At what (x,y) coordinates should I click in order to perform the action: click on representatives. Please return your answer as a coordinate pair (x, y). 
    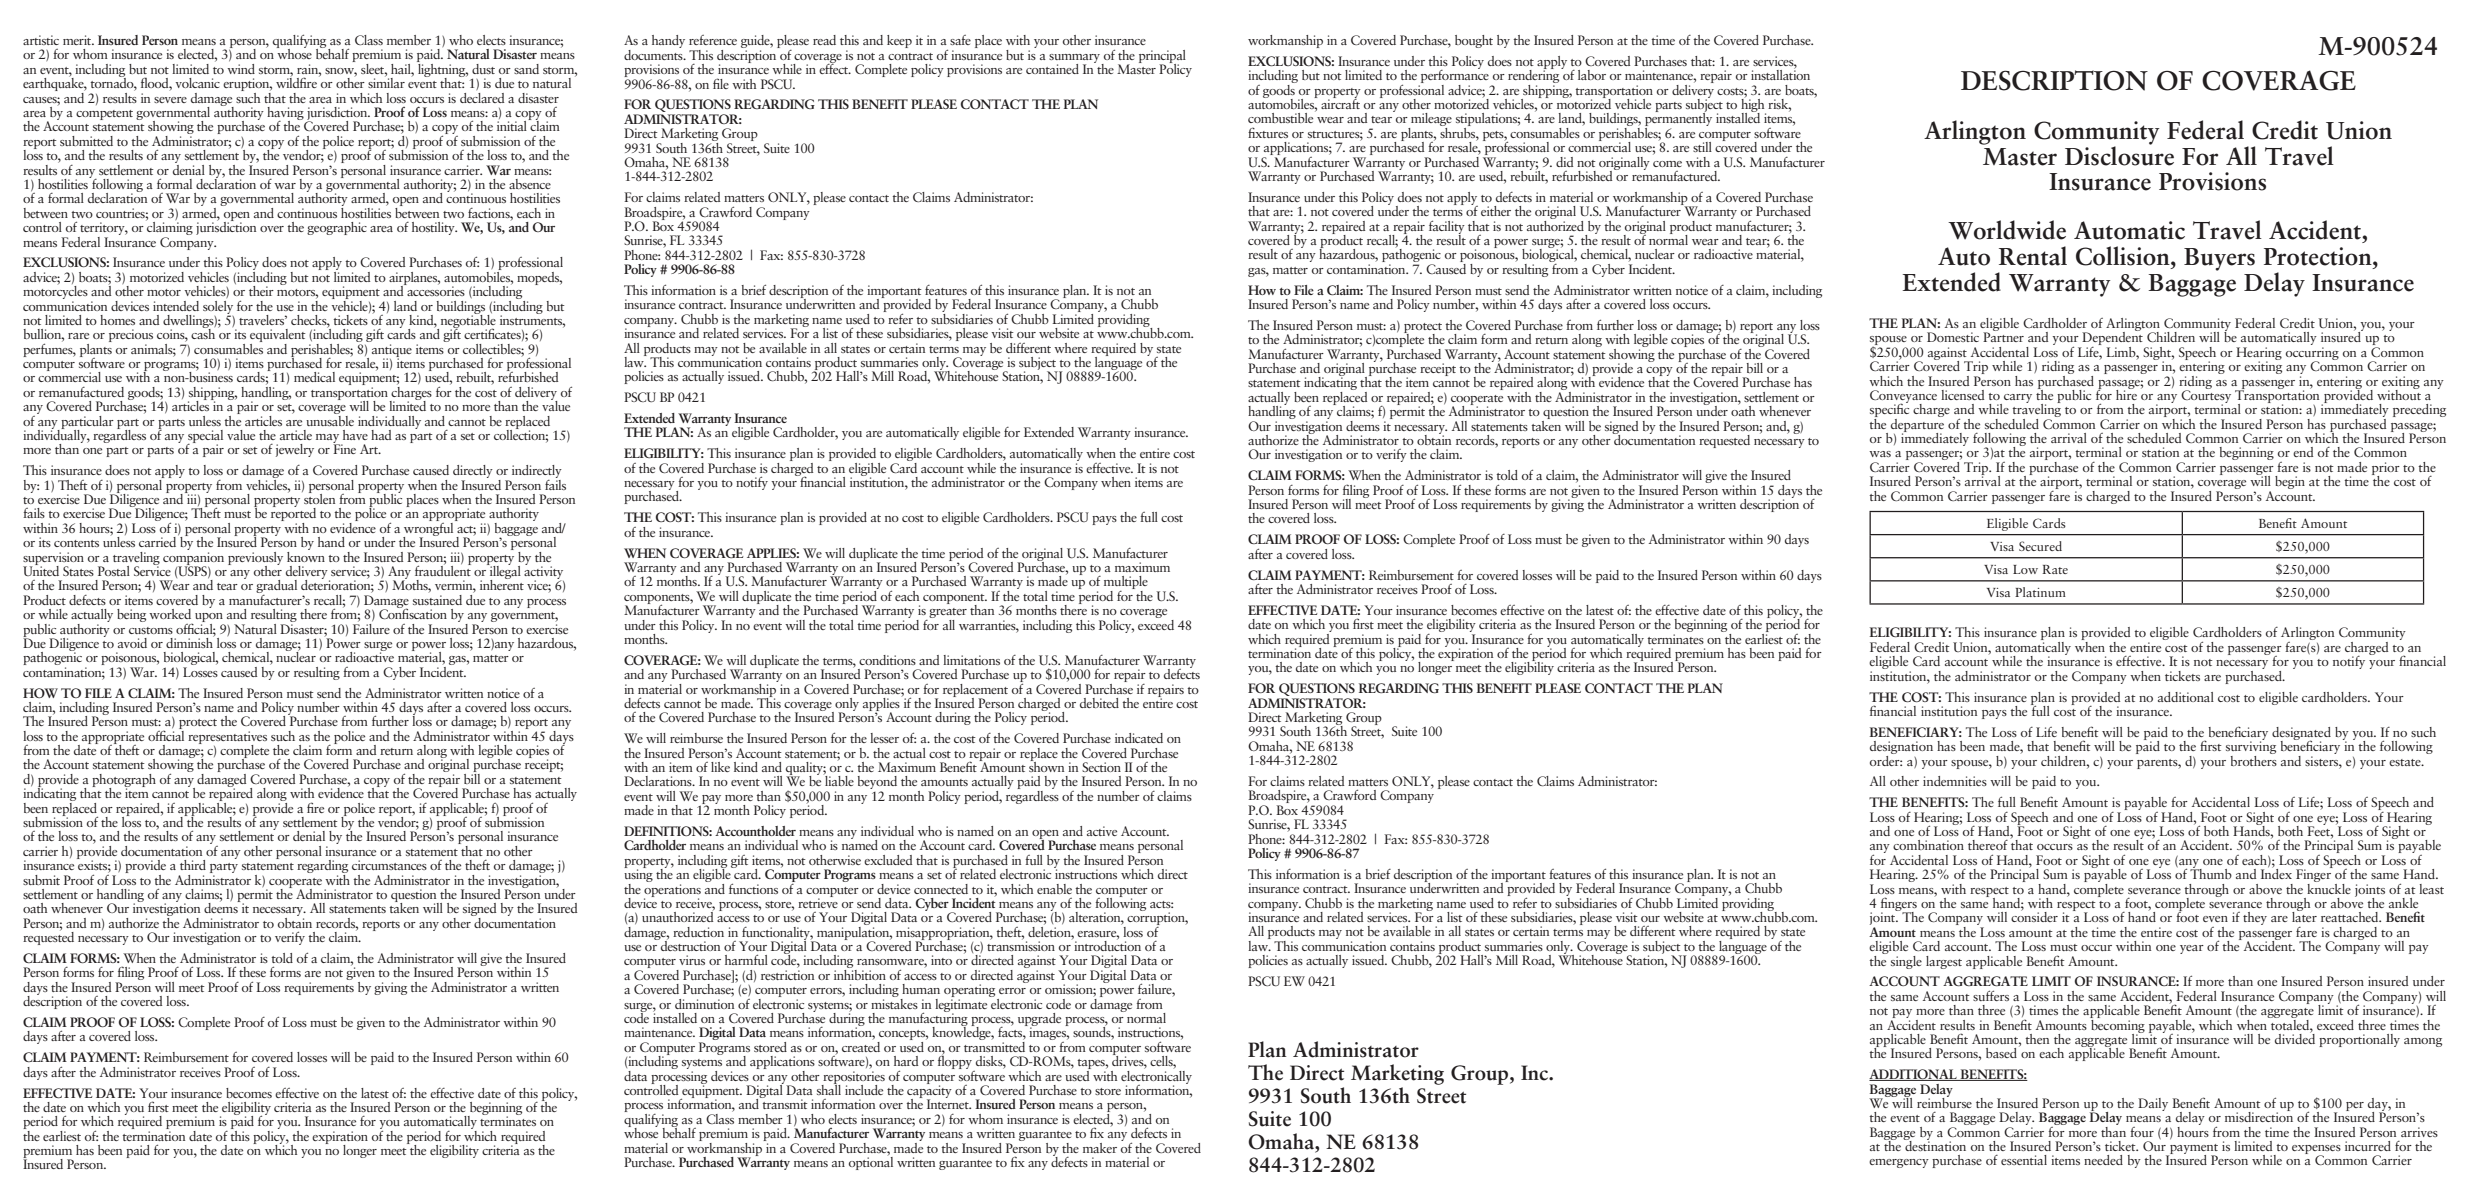
    Looking at the image, I should click on (227, 738).
